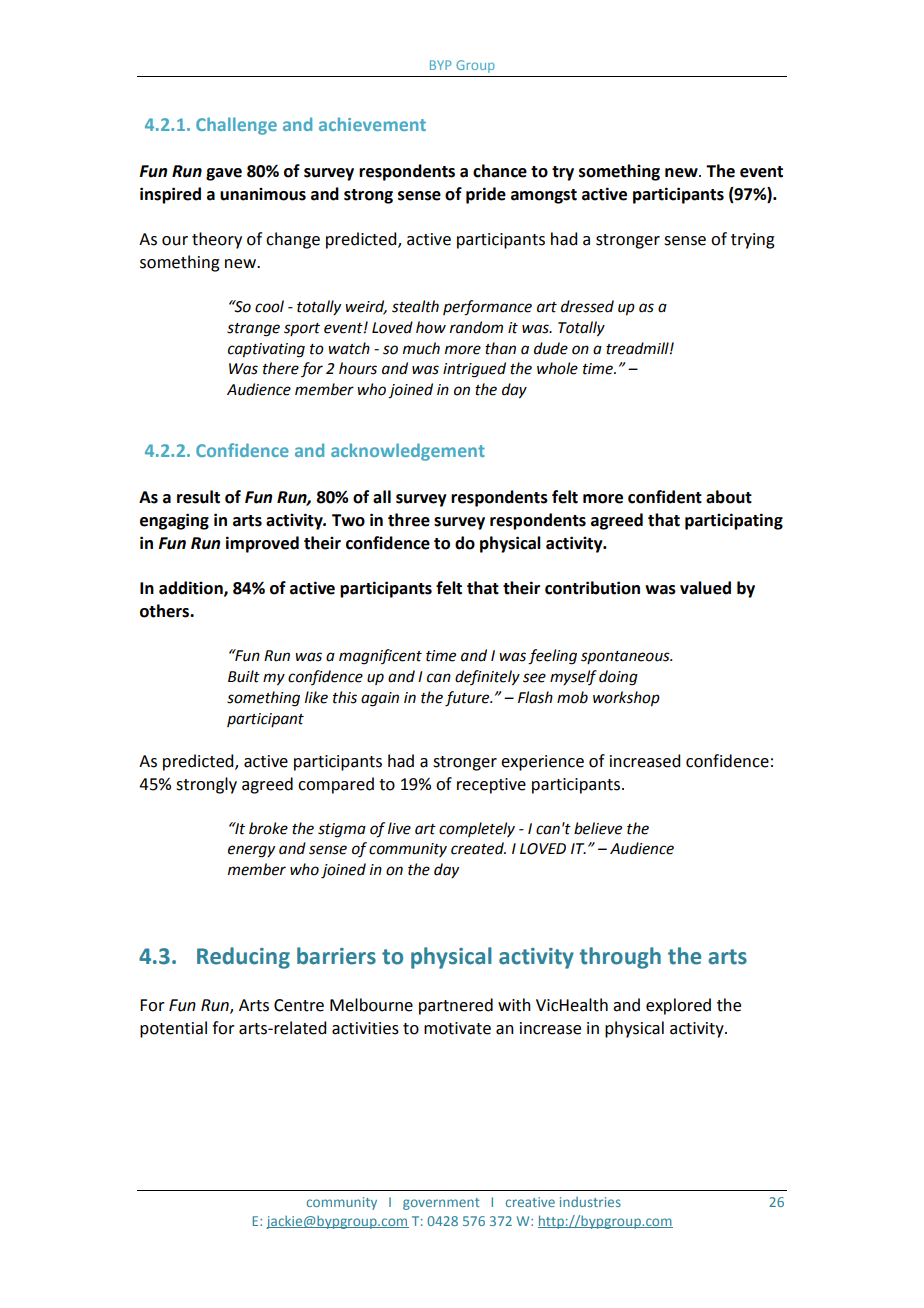 This document has width=924, height=1308. I want to click on gave, so click(224, 174).
